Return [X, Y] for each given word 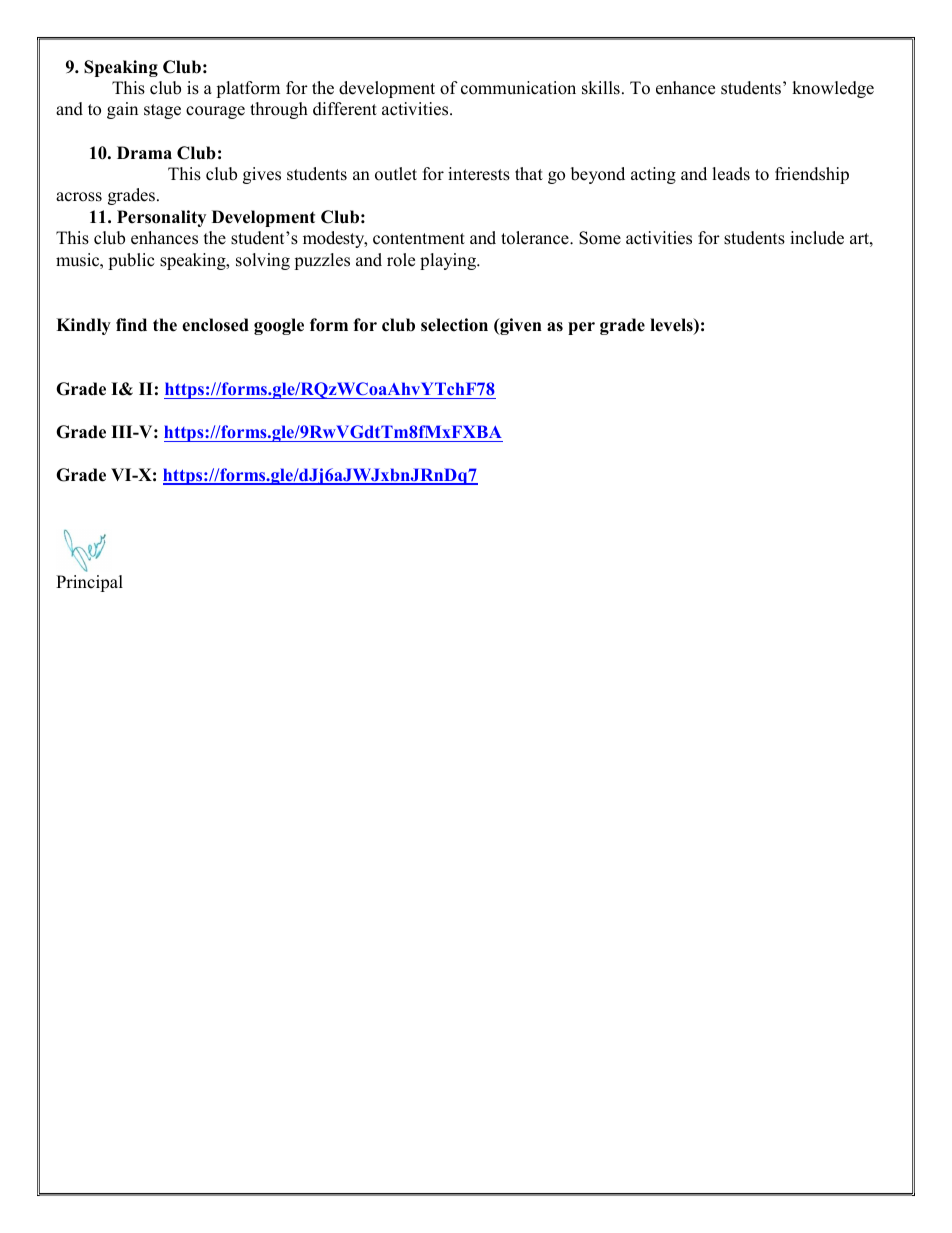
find [131, 325]
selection [454, 325]
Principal [89, 583]
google [279, 326]
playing [449, 261]
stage [162, 111]
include [817, 238]
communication [518, 88]
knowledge [833, 89]
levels [672, 326]
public [131, 261]
